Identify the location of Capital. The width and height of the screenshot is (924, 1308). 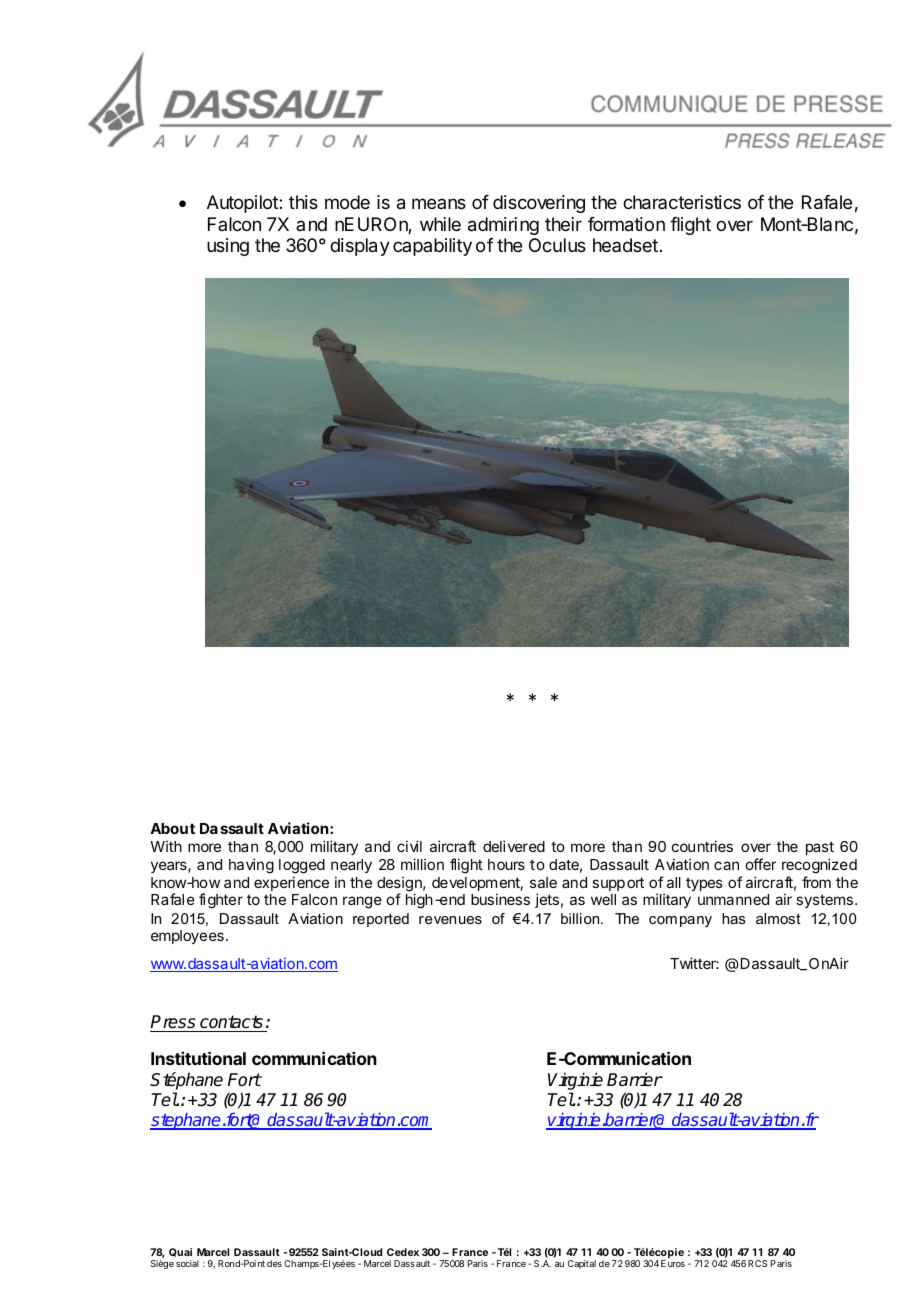
(582, 1264).
